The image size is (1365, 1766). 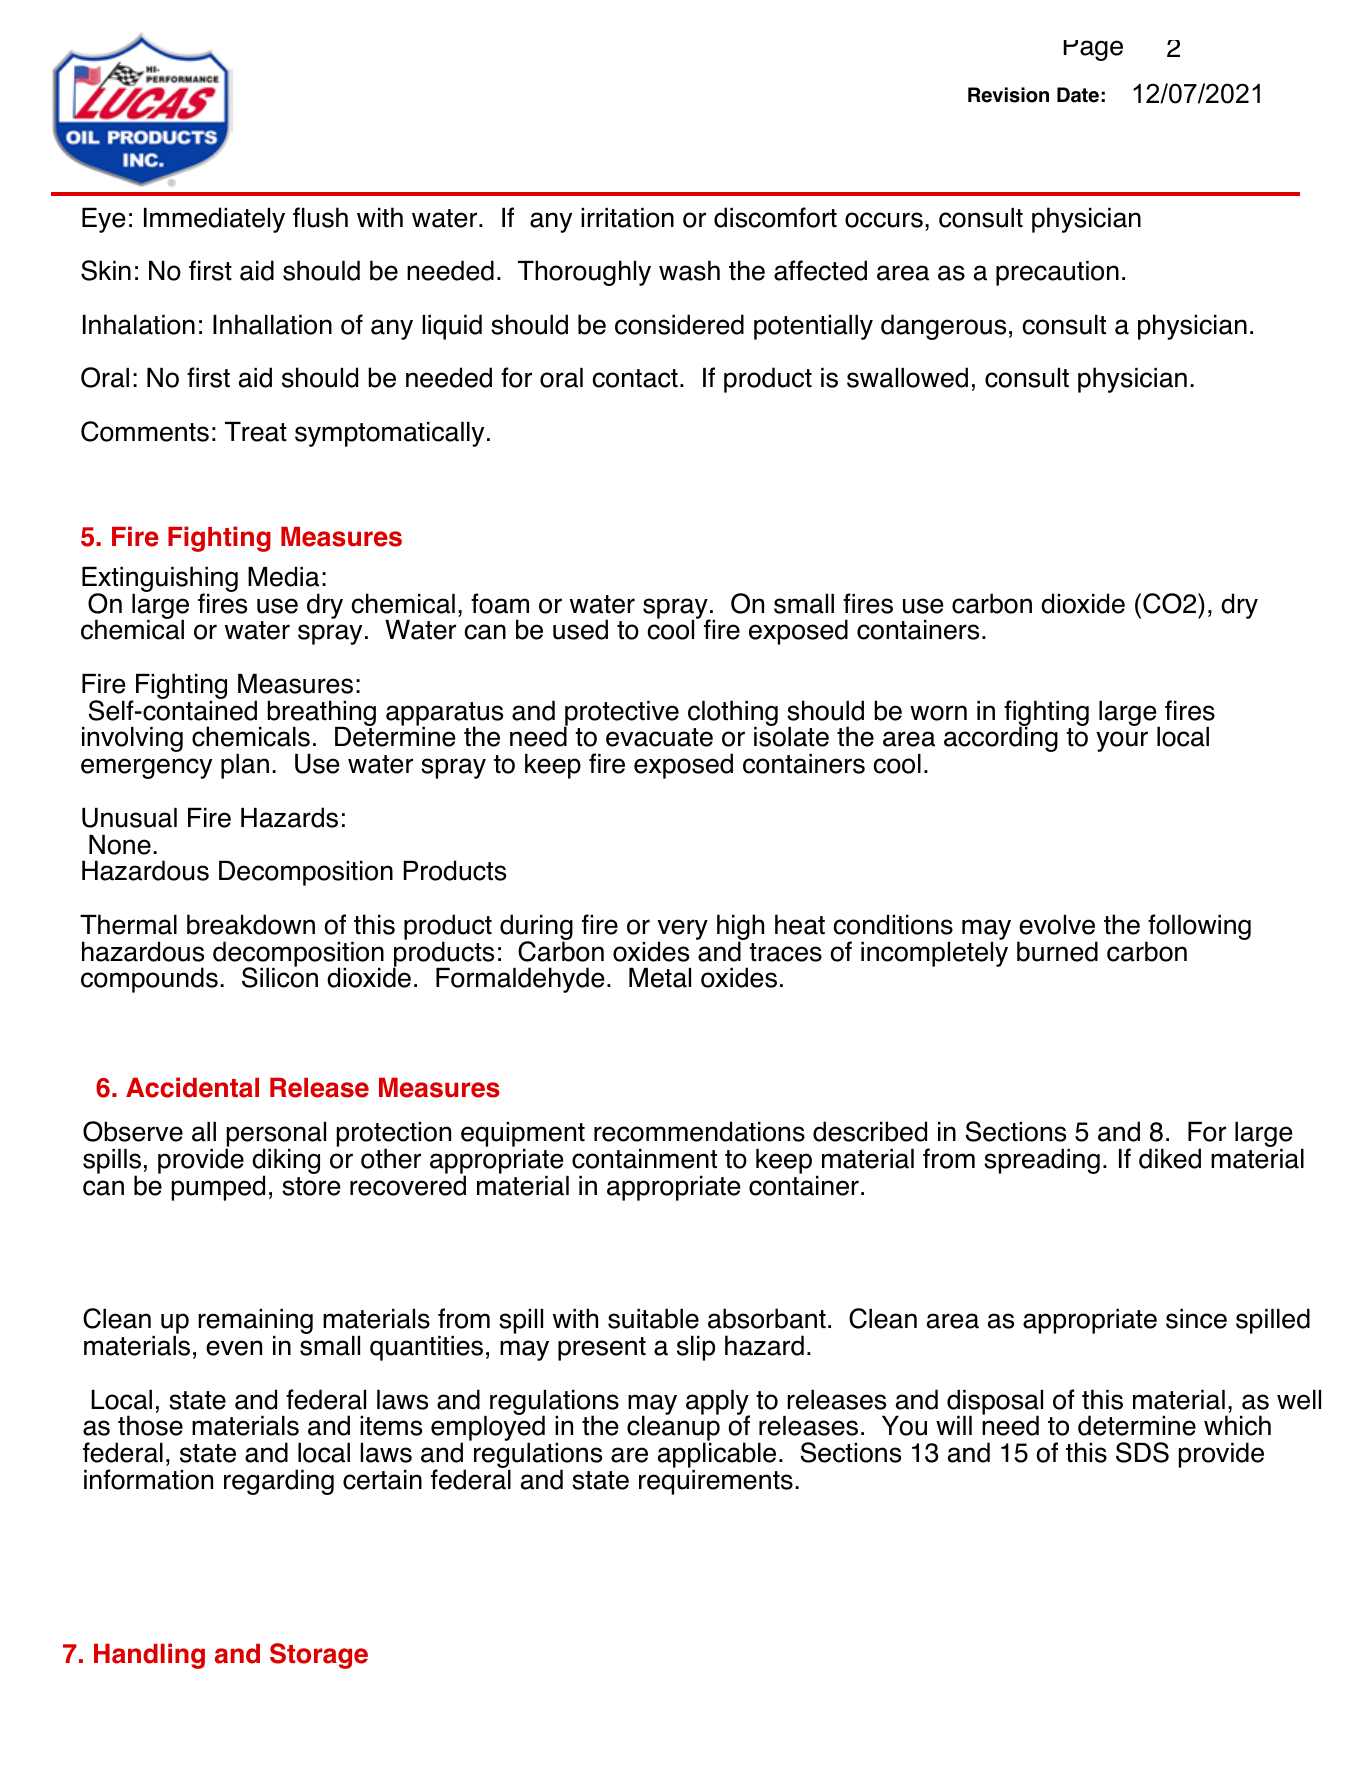 I want to click on your, so click(x=1122, y=741).
